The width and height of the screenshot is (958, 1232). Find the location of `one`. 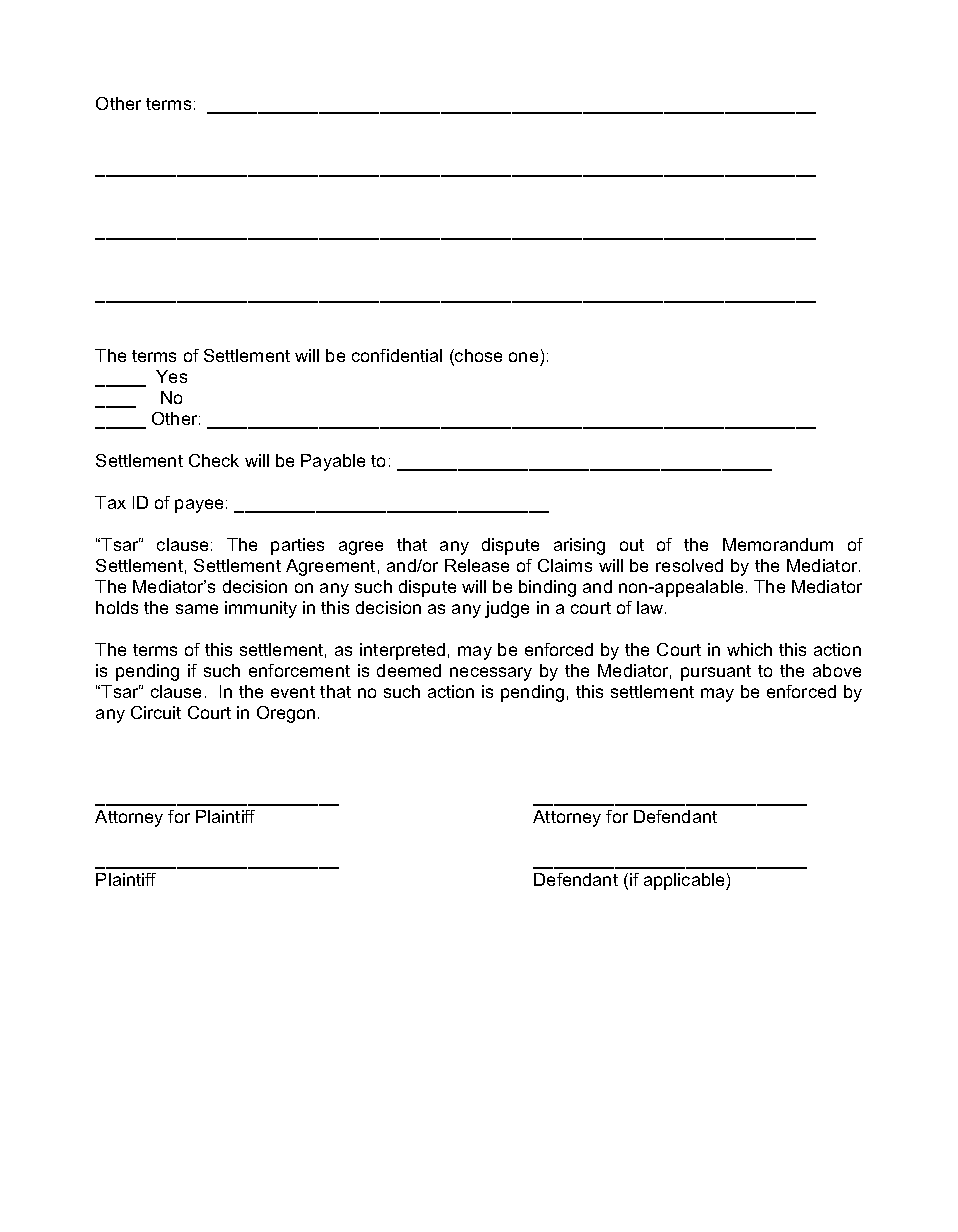

one is located at coordinates (523, 357).
